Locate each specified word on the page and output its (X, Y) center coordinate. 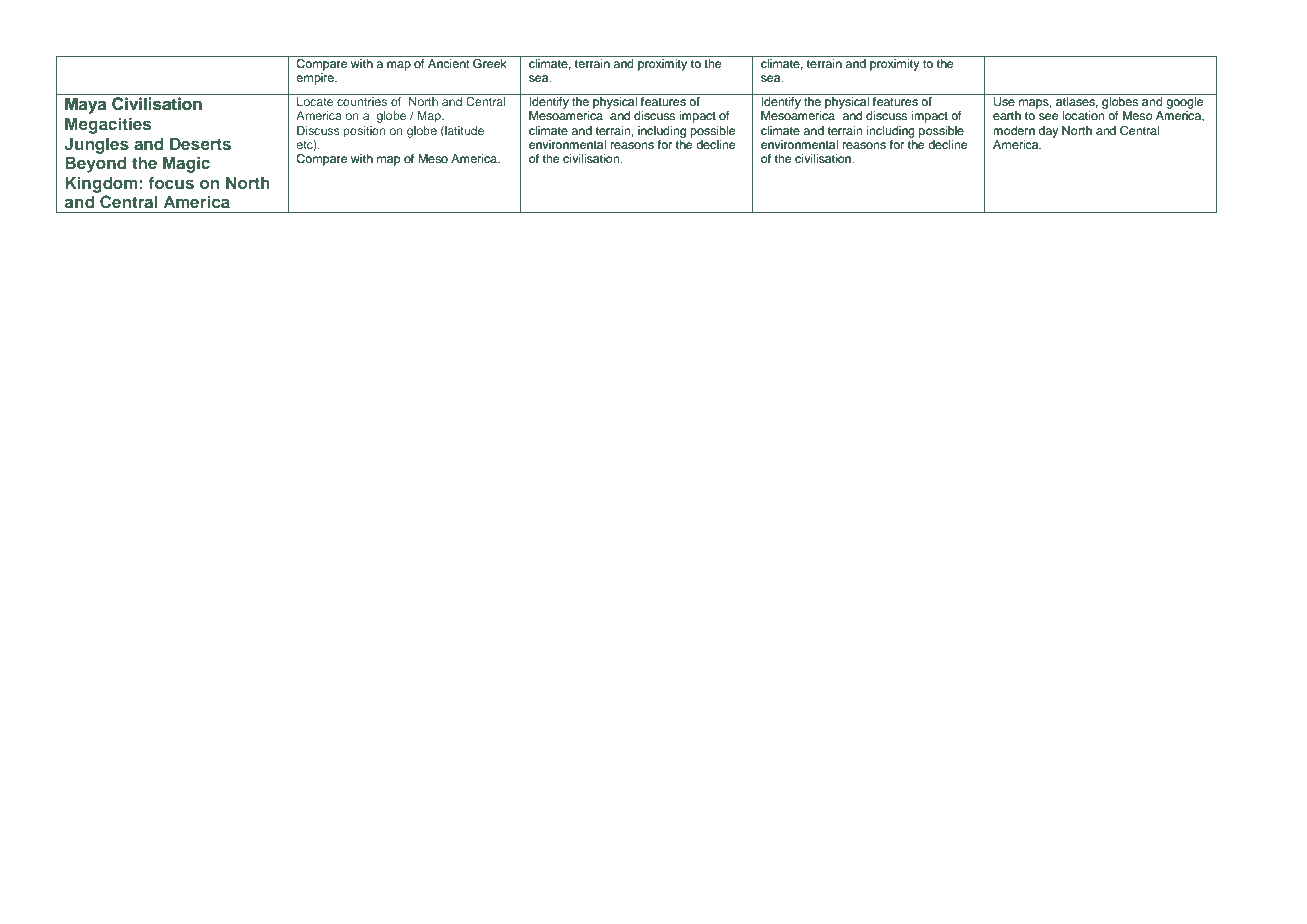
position (364, 132)
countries (362, 101)
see (1048, 116)
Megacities (108, 125)
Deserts (200, 143)
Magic (186, 164)
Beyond (95, 164)
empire (316, 79)
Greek (490, 62)
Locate (315, 101)
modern (1014, 130)
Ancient (449, 63)
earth (1007, 115)
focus (171, 182)
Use (1004, 102)
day (1048, 132)
